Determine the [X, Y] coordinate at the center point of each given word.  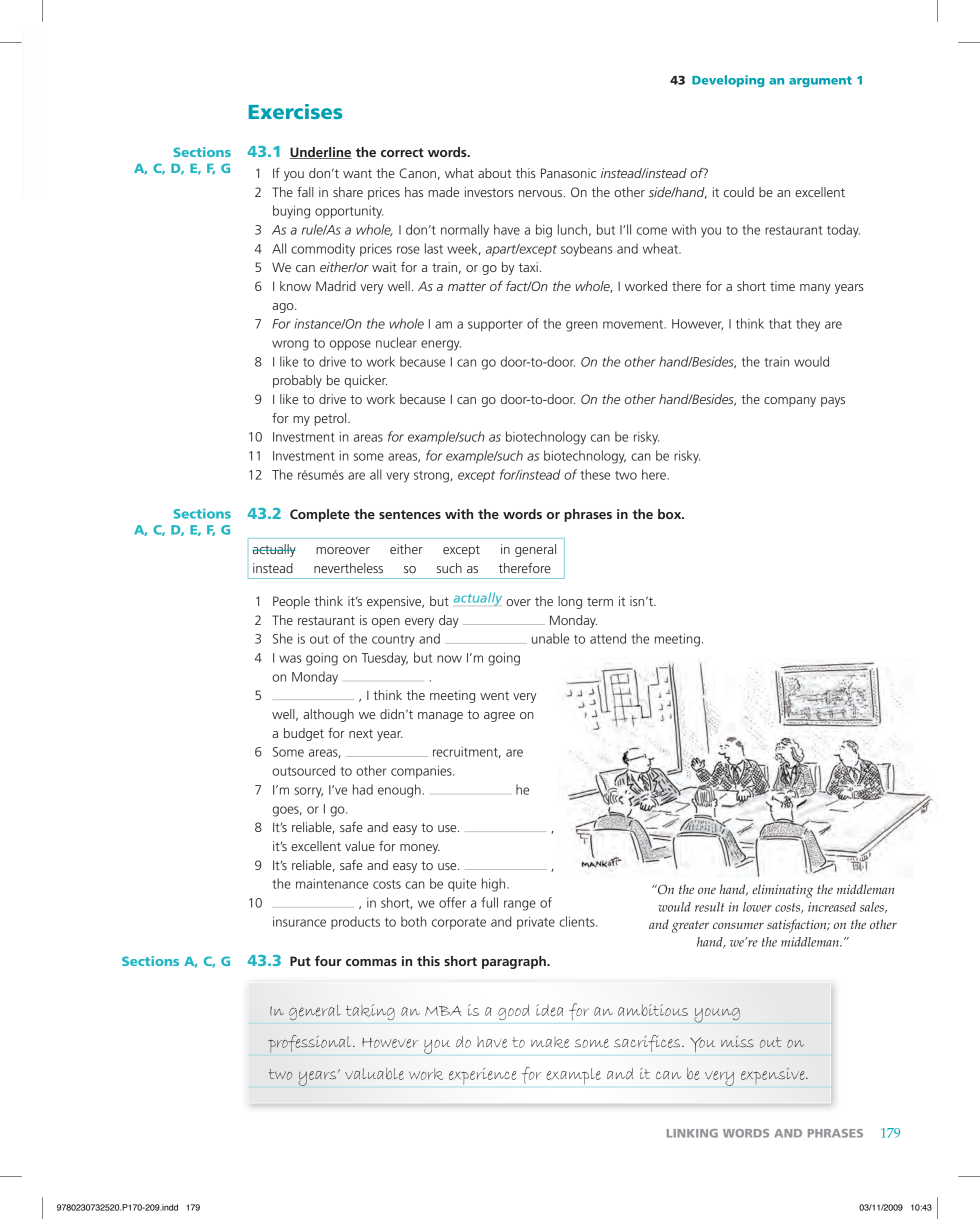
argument [820, 81]
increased [832, 907]
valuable [374, 1073]
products [355, 922]
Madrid [336, 286]
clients [578, 921]
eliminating [782, 891]
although [328, 715]
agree [499, 717]
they [808, 325]
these [595, 474]
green [582, 326]
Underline [321, 153]
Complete [320, 515]
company [790, 402]
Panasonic [568, 173]
